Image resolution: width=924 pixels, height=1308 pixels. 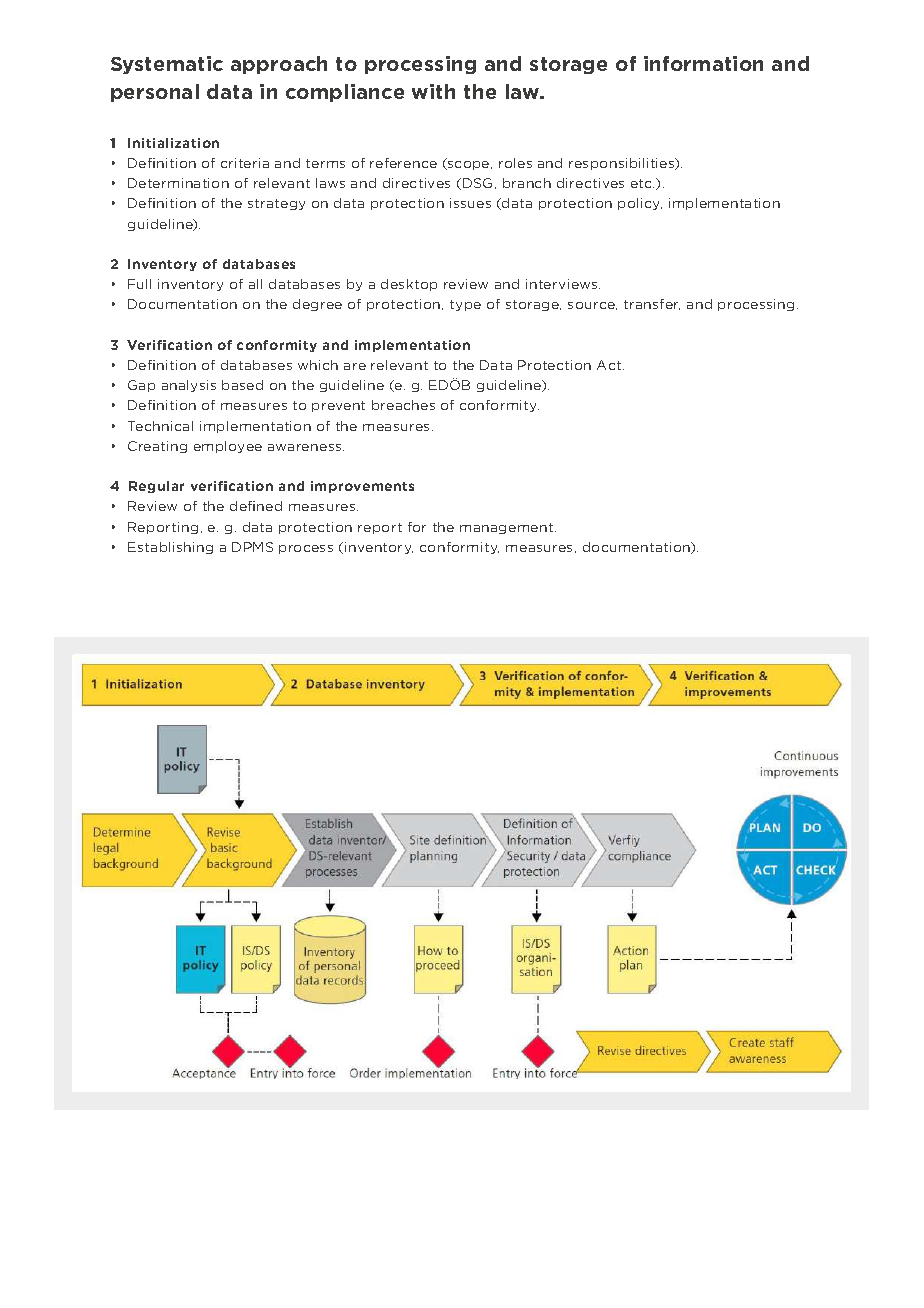 I want to click on analysis, so click(x=189, y=386).
